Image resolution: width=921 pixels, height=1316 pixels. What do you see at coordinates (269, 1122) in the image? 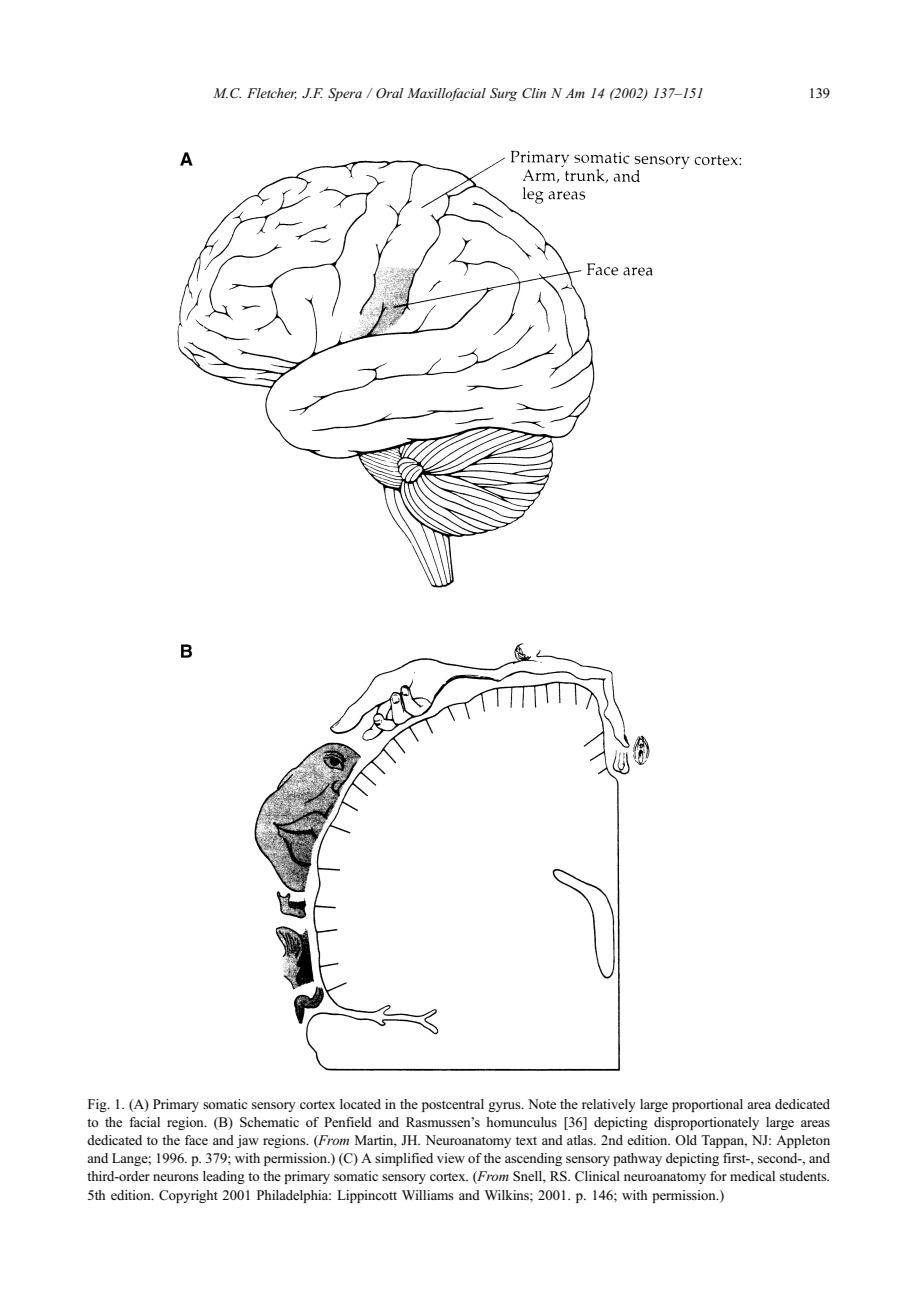
I see `Schematic` at bounding box center [269, 1122].
